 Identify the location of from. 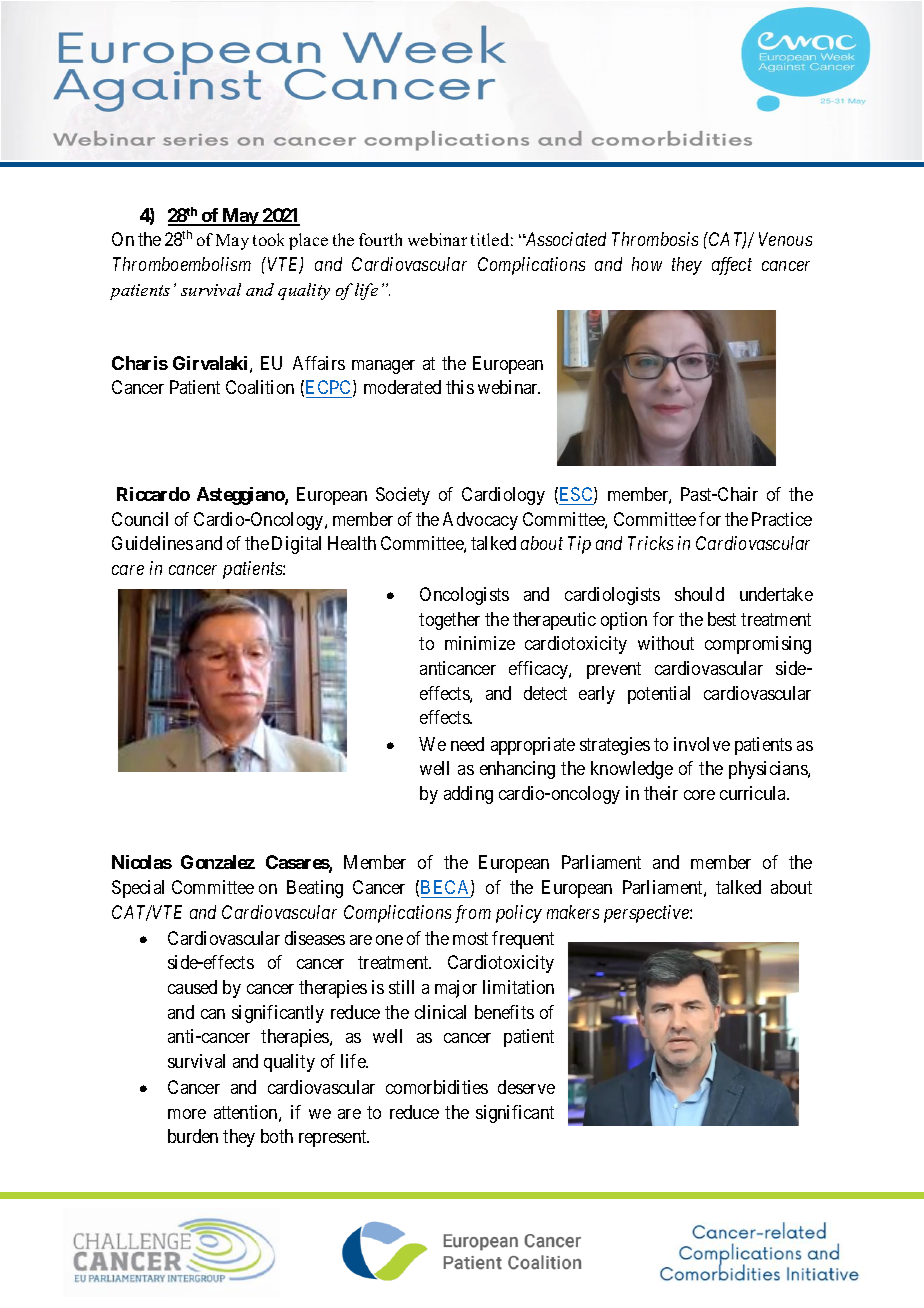
(473, 914).
